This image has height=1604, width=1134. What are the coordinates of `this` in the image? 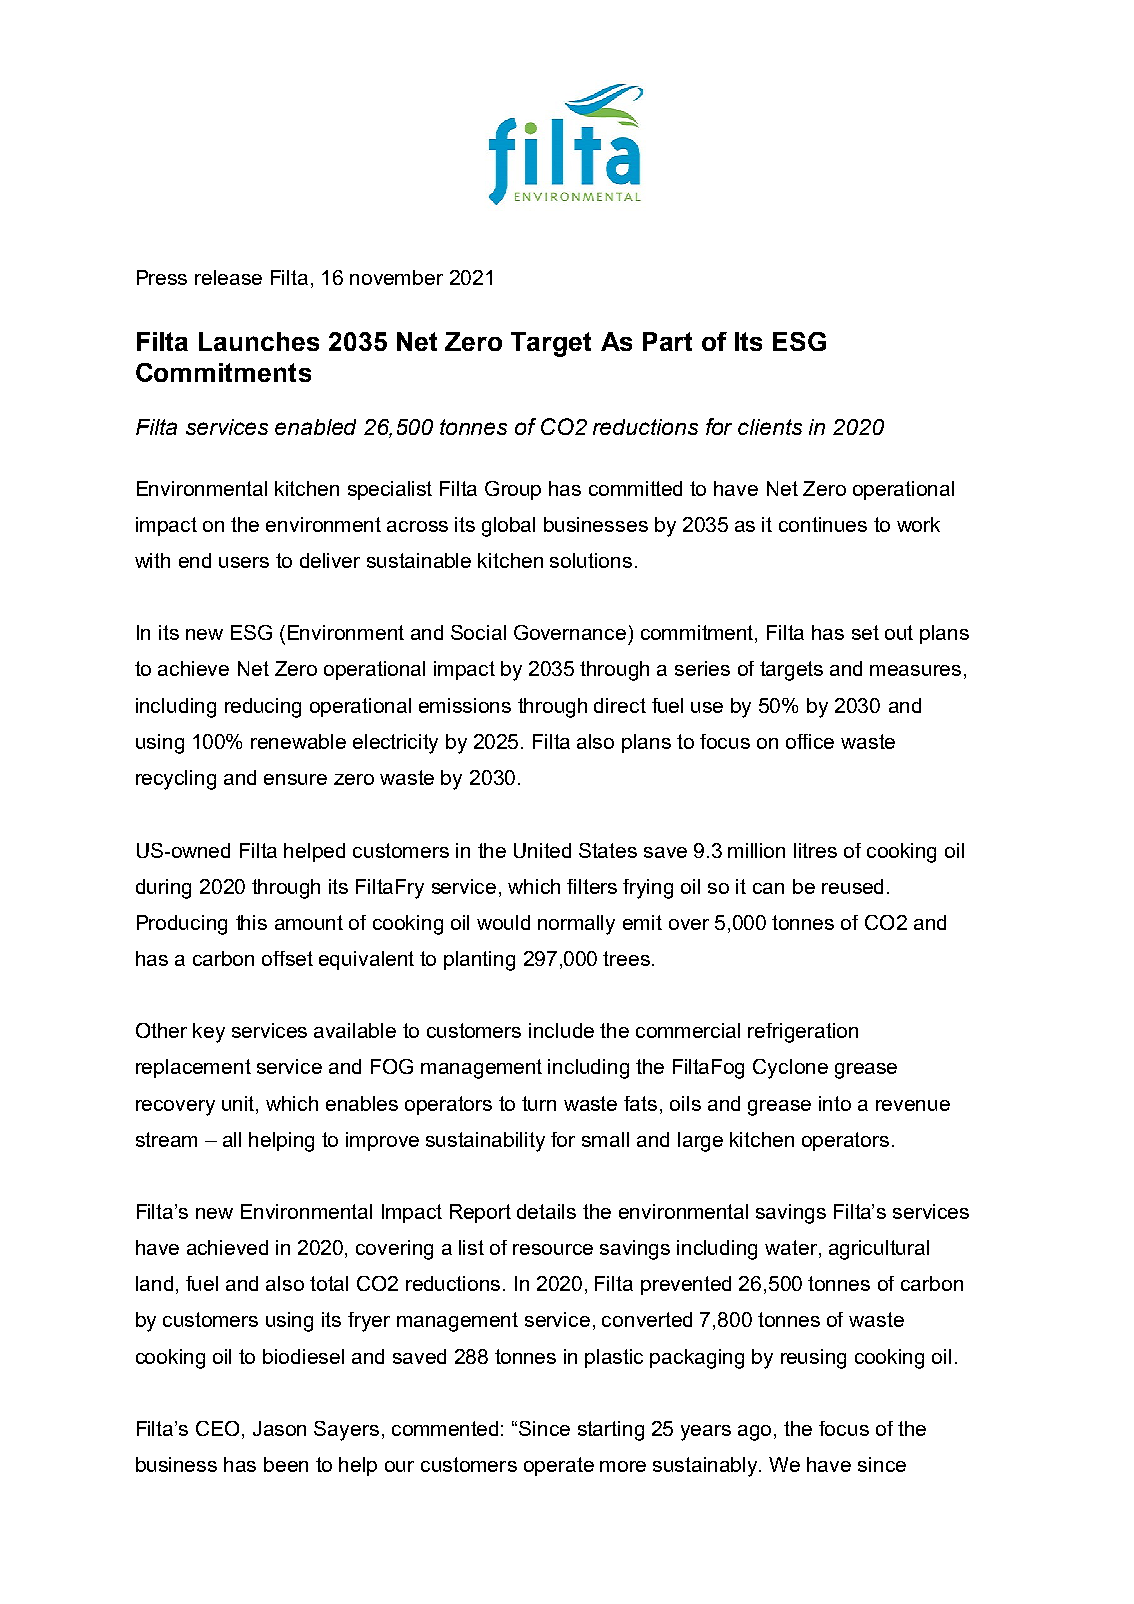 It's located at (251, 922).
